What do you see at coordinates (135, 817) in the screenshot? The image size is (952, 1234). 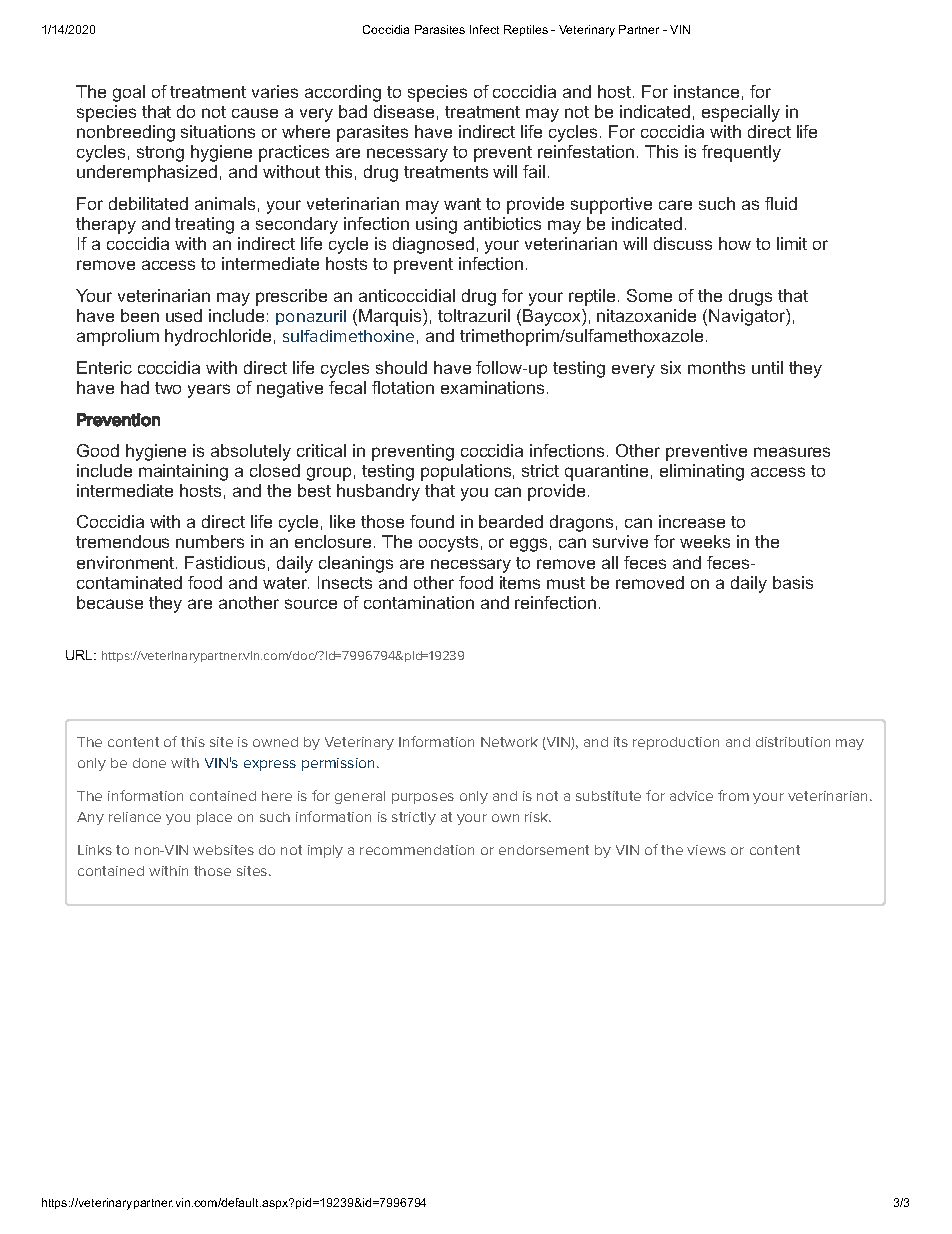 I see `reliance` at bounding box center [135, 817].
